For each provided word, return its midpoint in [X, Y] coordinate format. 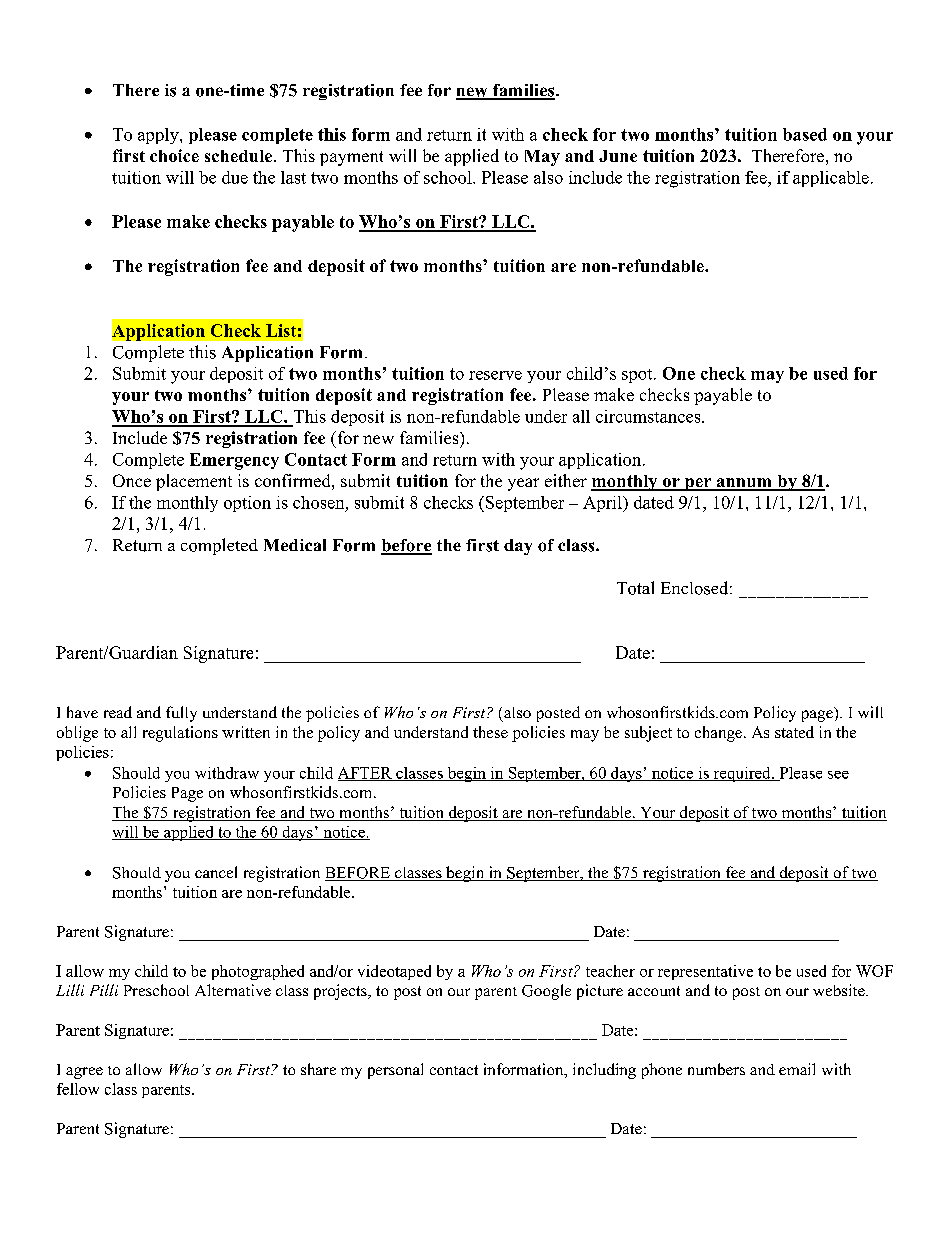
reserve [495, 375]
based [805, 134]
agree [84, 1073]
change [718, 734]
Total [635, 588]
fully [181, 714]
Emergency [234, 461]
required [742, 774]
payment [351, 158]
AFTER [366, 774]
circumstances [649, 416]
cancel [216, 872]
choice [174, 155]
